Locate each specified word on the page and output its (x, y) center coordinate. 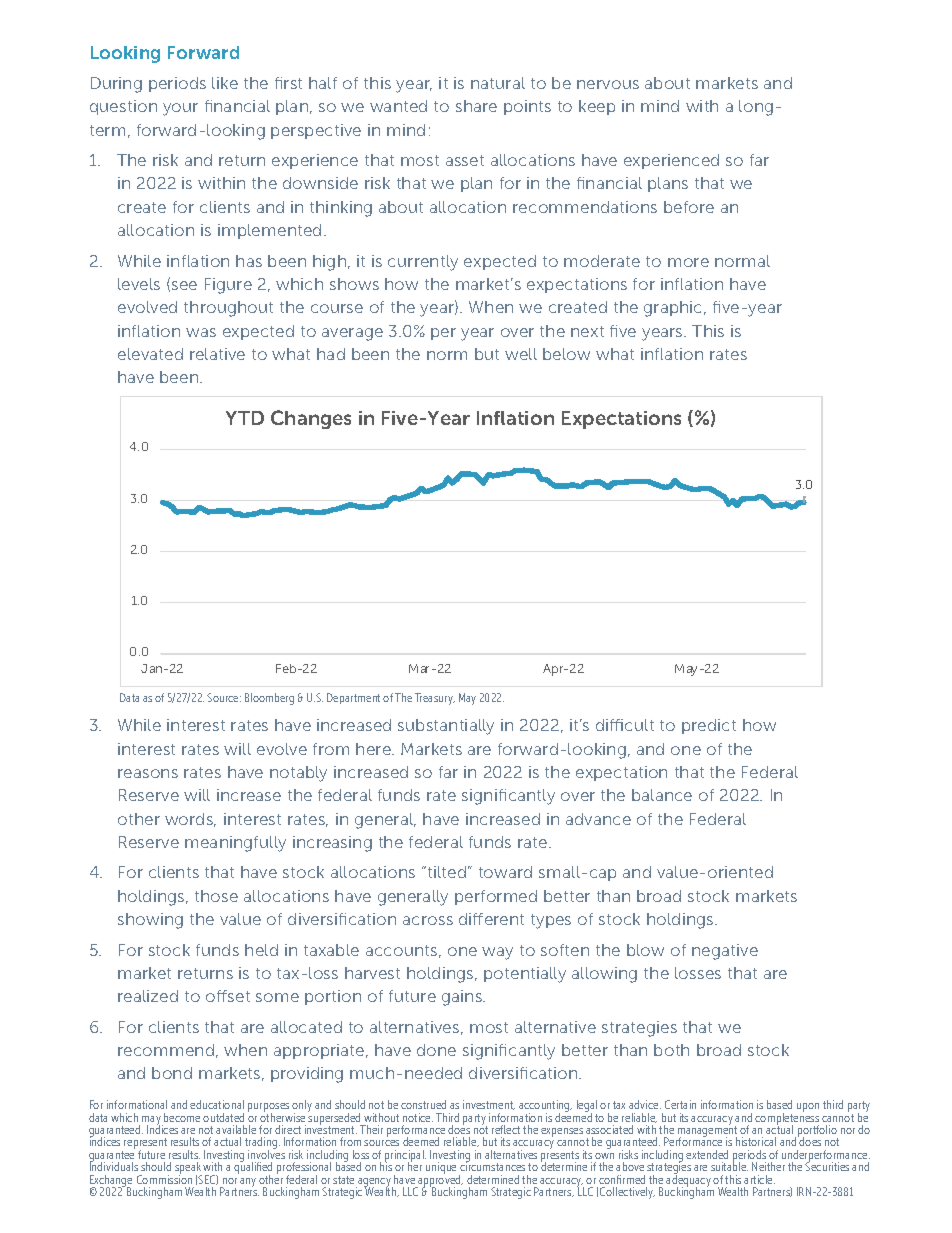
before (689, 207)
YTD (245, 418)
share (476, 106)
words (190, 820)
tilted (445, 872)
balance (662, 795)
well (521, 354)
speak (188, 1169)
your (180, 109)
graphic (674, 309)
